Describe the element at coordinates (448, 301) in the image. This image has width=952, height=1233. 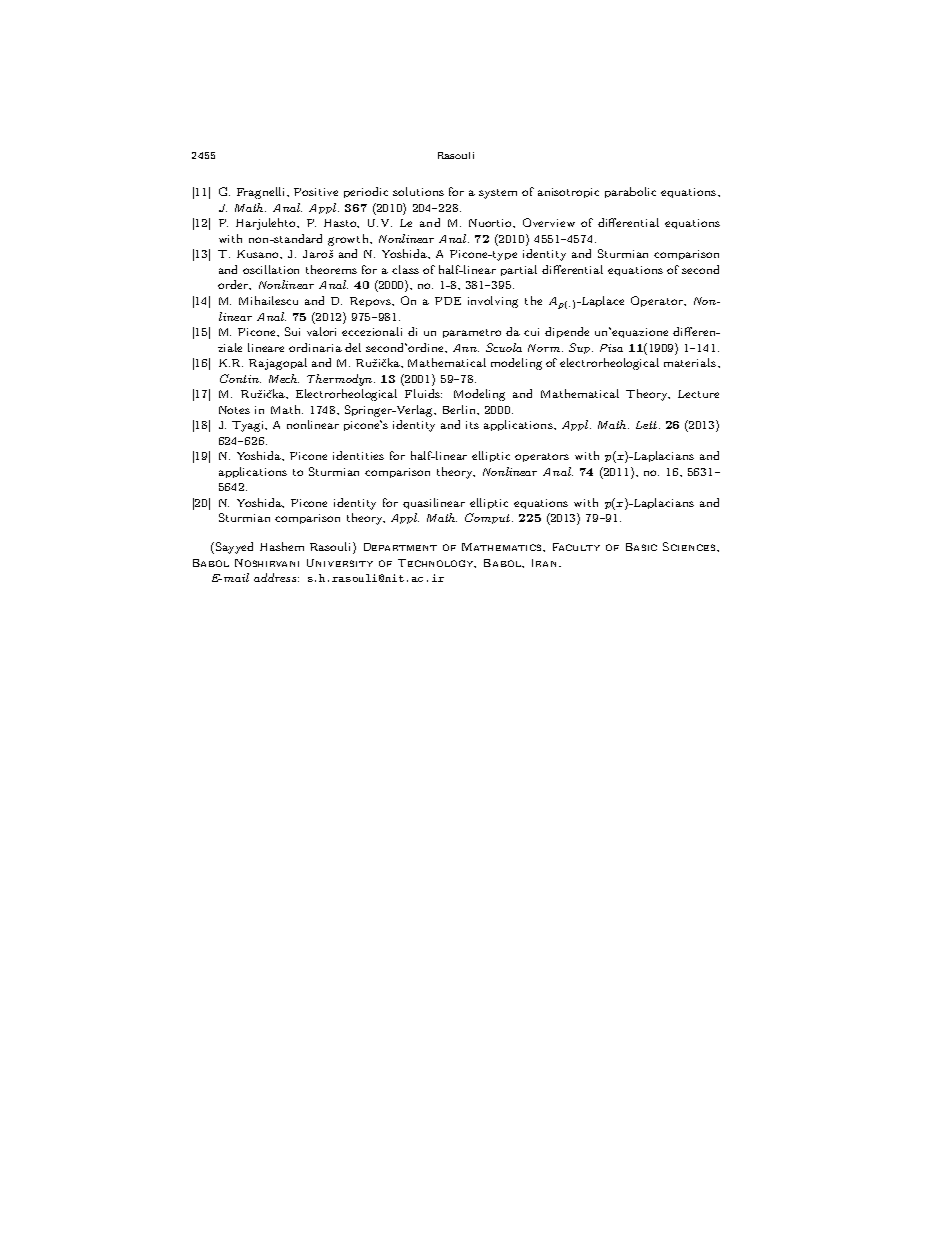
I see `PDE` at that location.
